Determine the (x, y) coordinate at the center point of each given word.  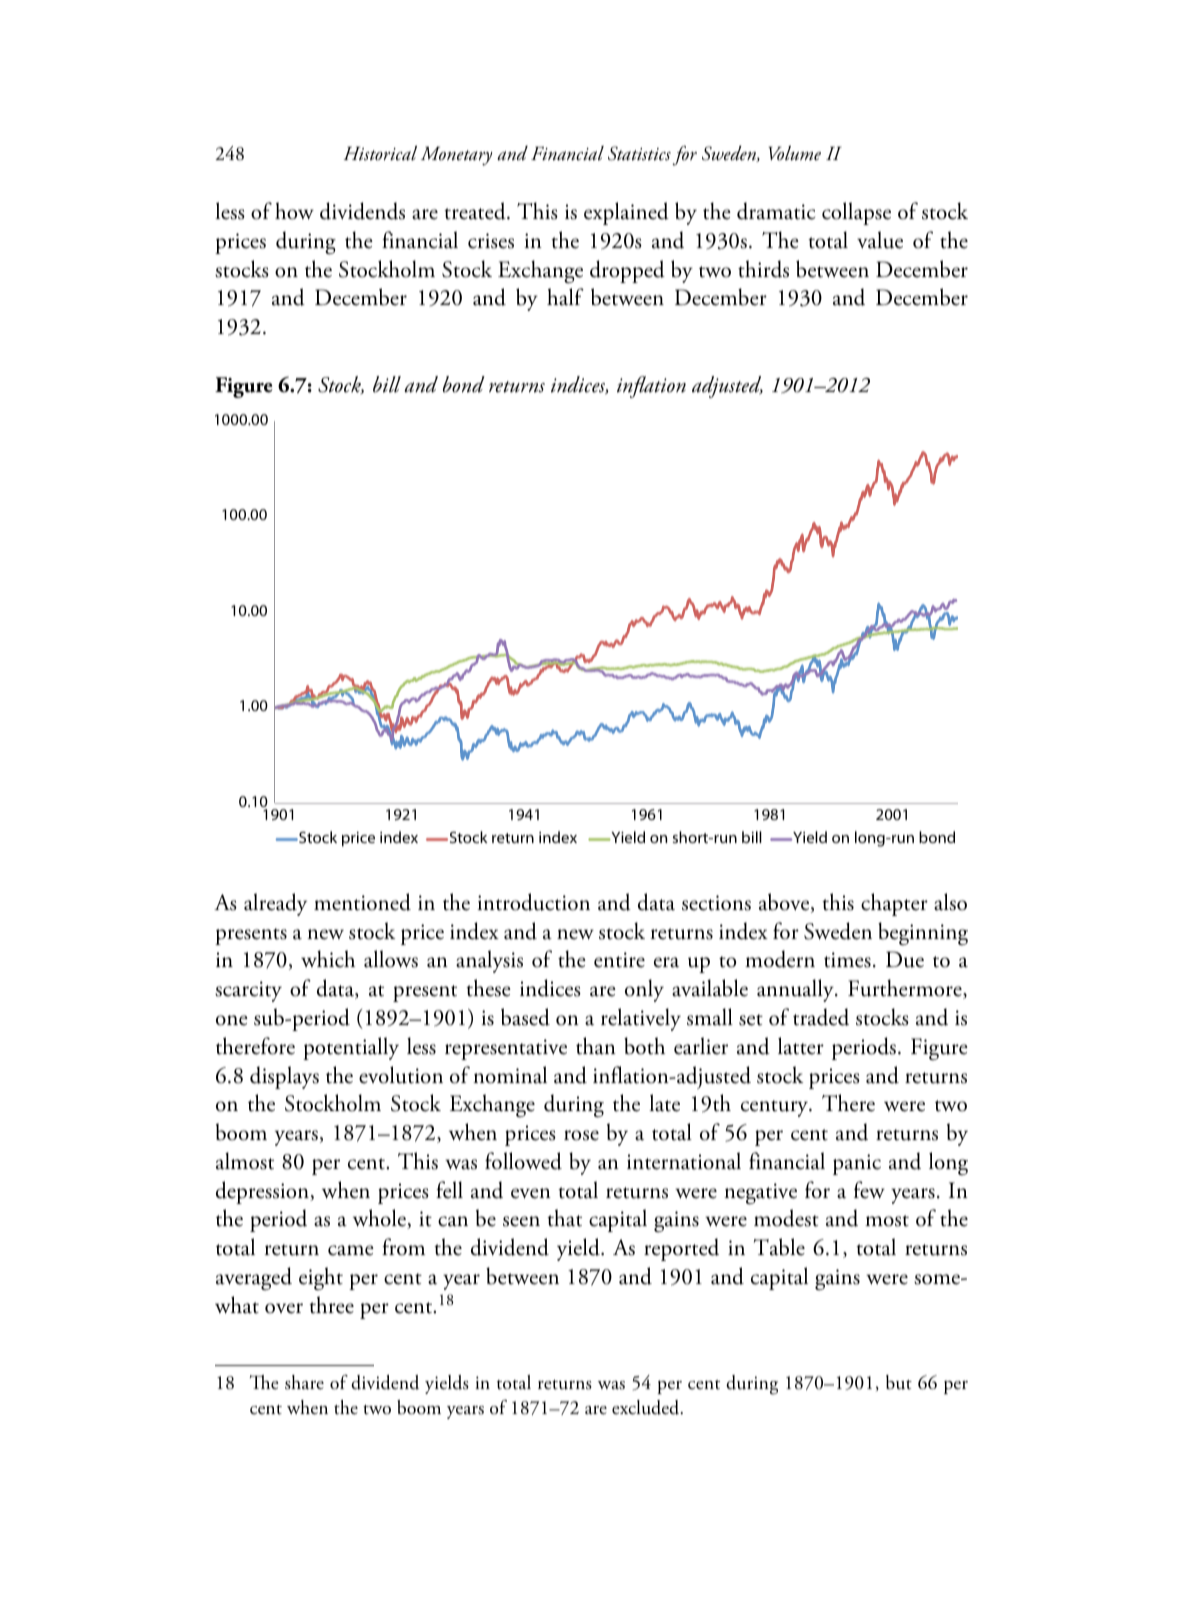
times (847, 960)
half (565, 297)
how (294, 211)
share (304, 1382)
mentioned (362, 902)
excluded (647, 1407)
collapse (856, 213)
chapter (894, 904)
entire (619, 960)
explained (626, 213)
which (328, 959)
